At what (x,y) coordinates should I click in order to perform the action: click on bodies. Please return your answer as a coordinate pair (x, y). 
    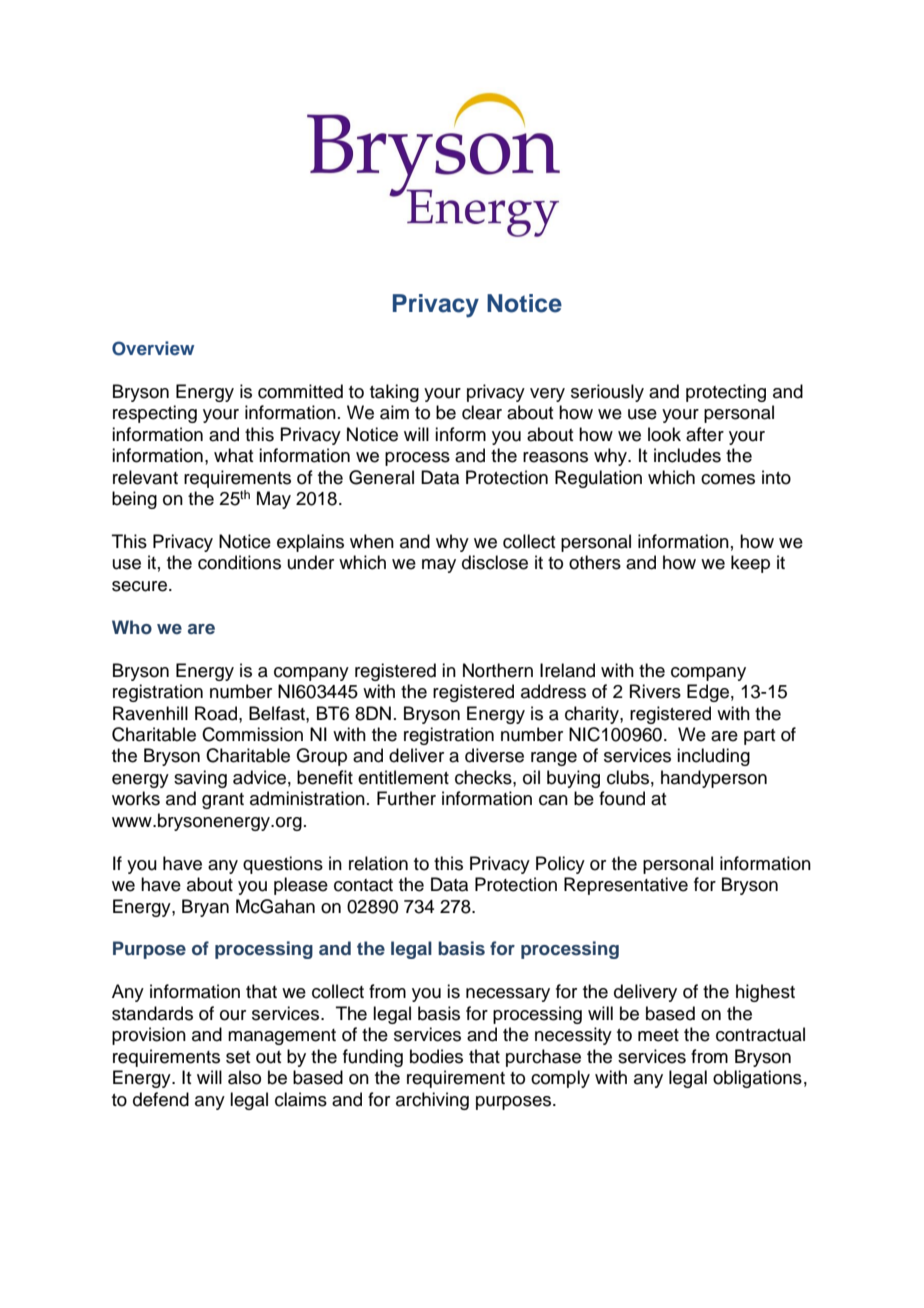
    Looking at the image, I should click on (436, 1056).
